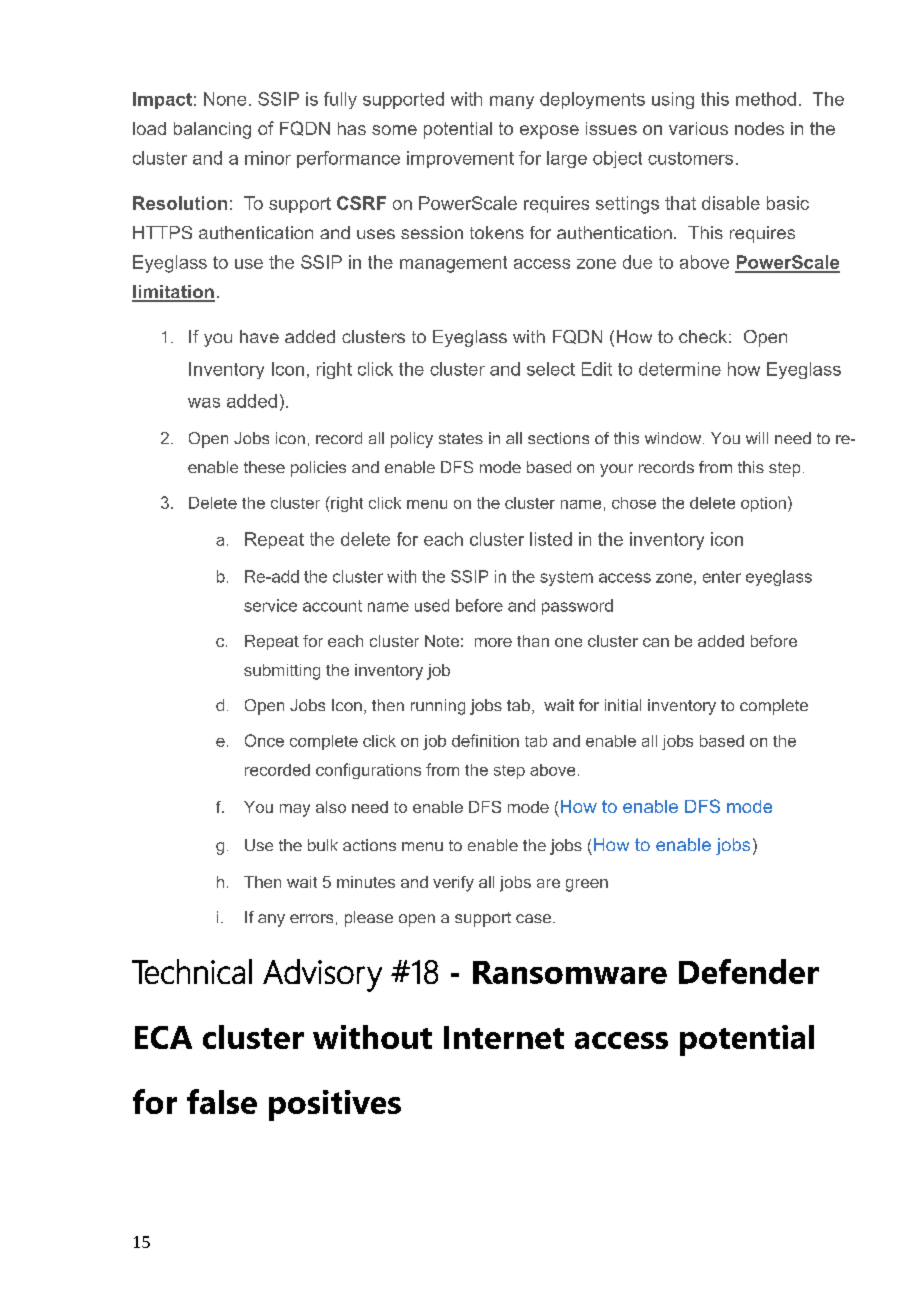 The width and height of the screenshot is (924, 1308). What do you see at coordinates (698, 128) in the screenshot?
I see `various` at bounding box center [698, 128].
